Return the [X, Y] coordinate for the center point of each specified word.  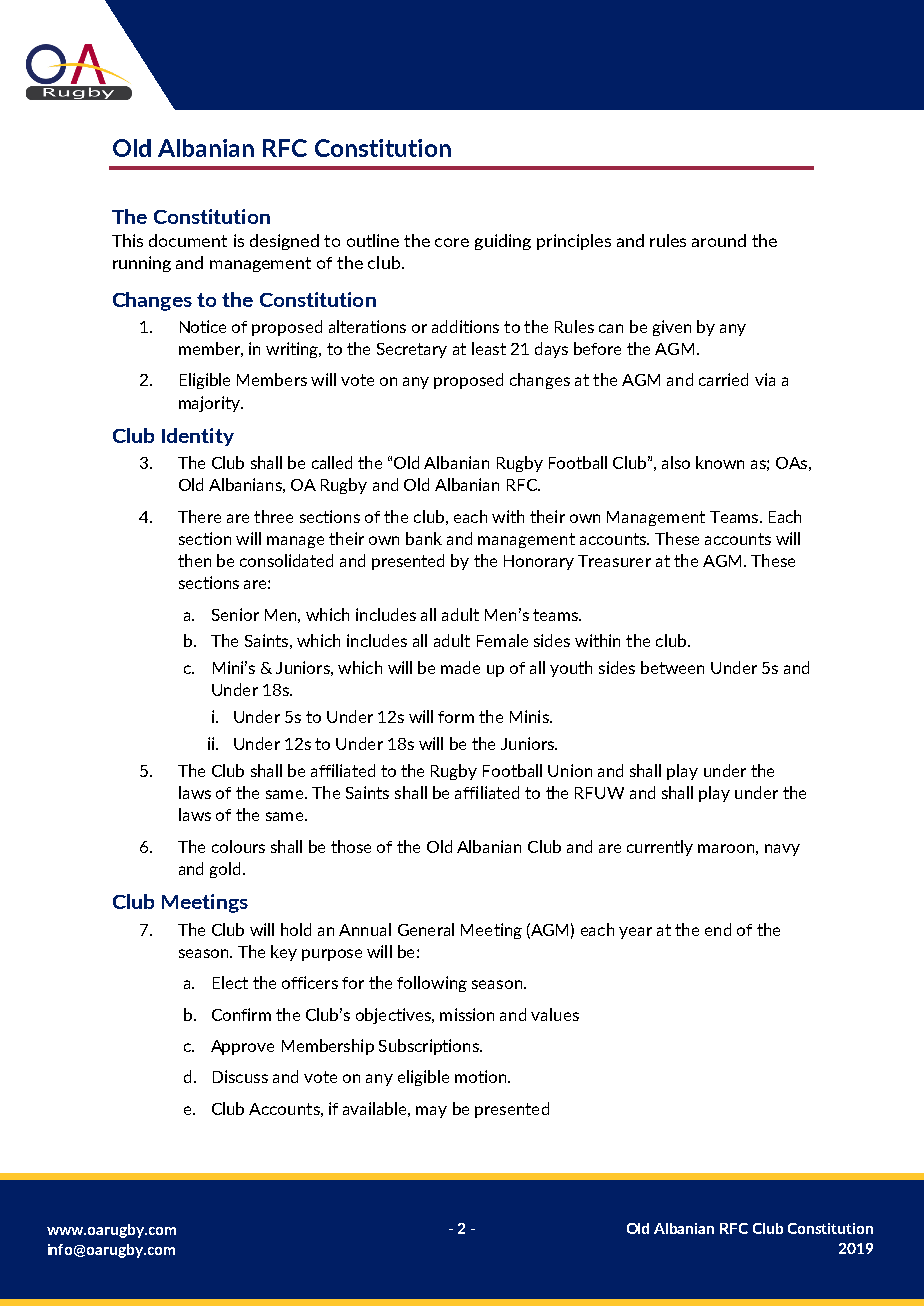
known [720, 462]
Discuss [240, 1076]
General [426, 929]
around [719, 240]
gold [225, 870]
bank [424, 538]
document [188, 240]
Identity [198, 437]
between [672, 667]
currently [660, 848]
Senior [235, 614]
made [460, 667]
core [452, 242]
